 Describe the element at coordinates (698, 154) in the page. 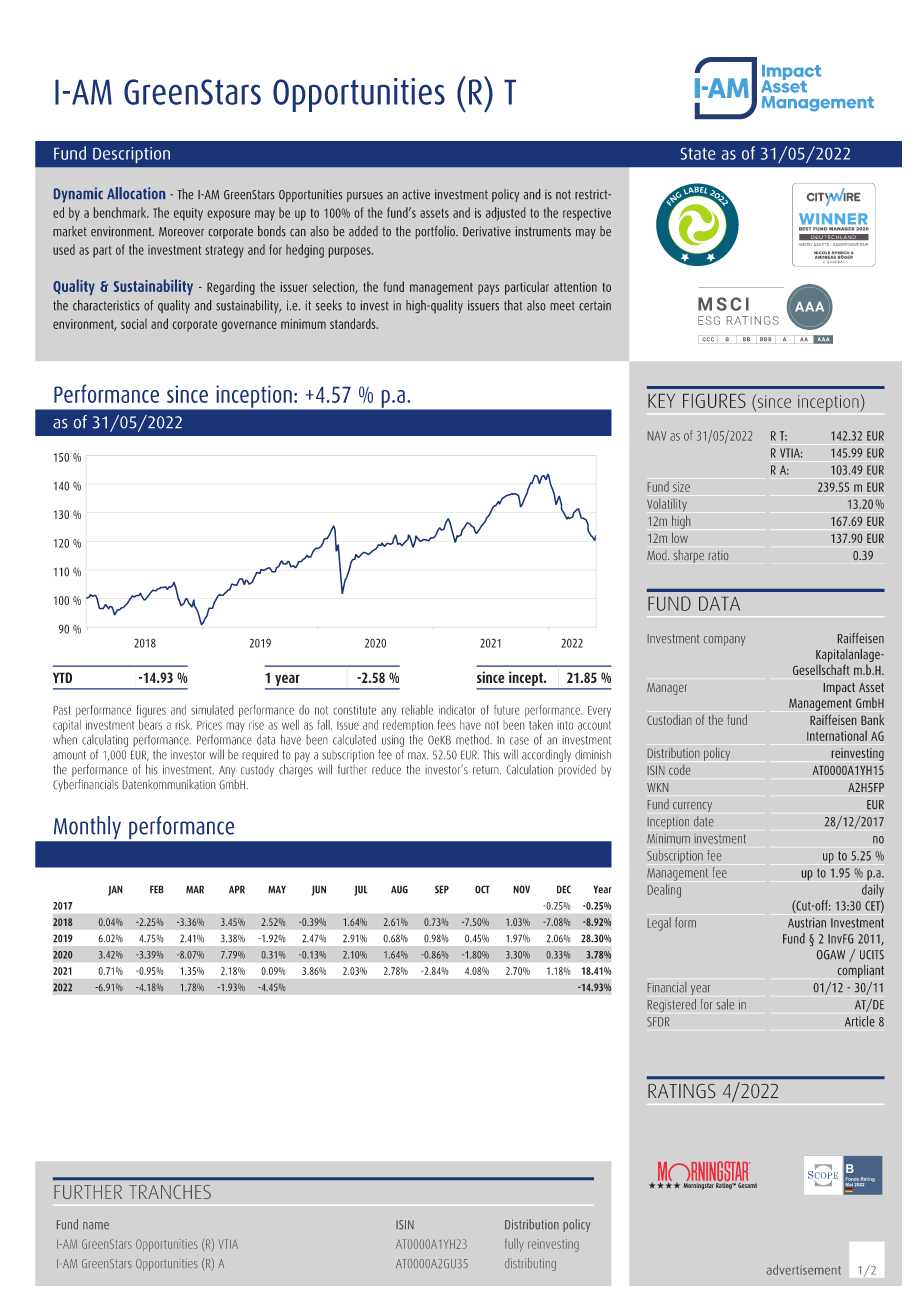

I see `State` at that location.
